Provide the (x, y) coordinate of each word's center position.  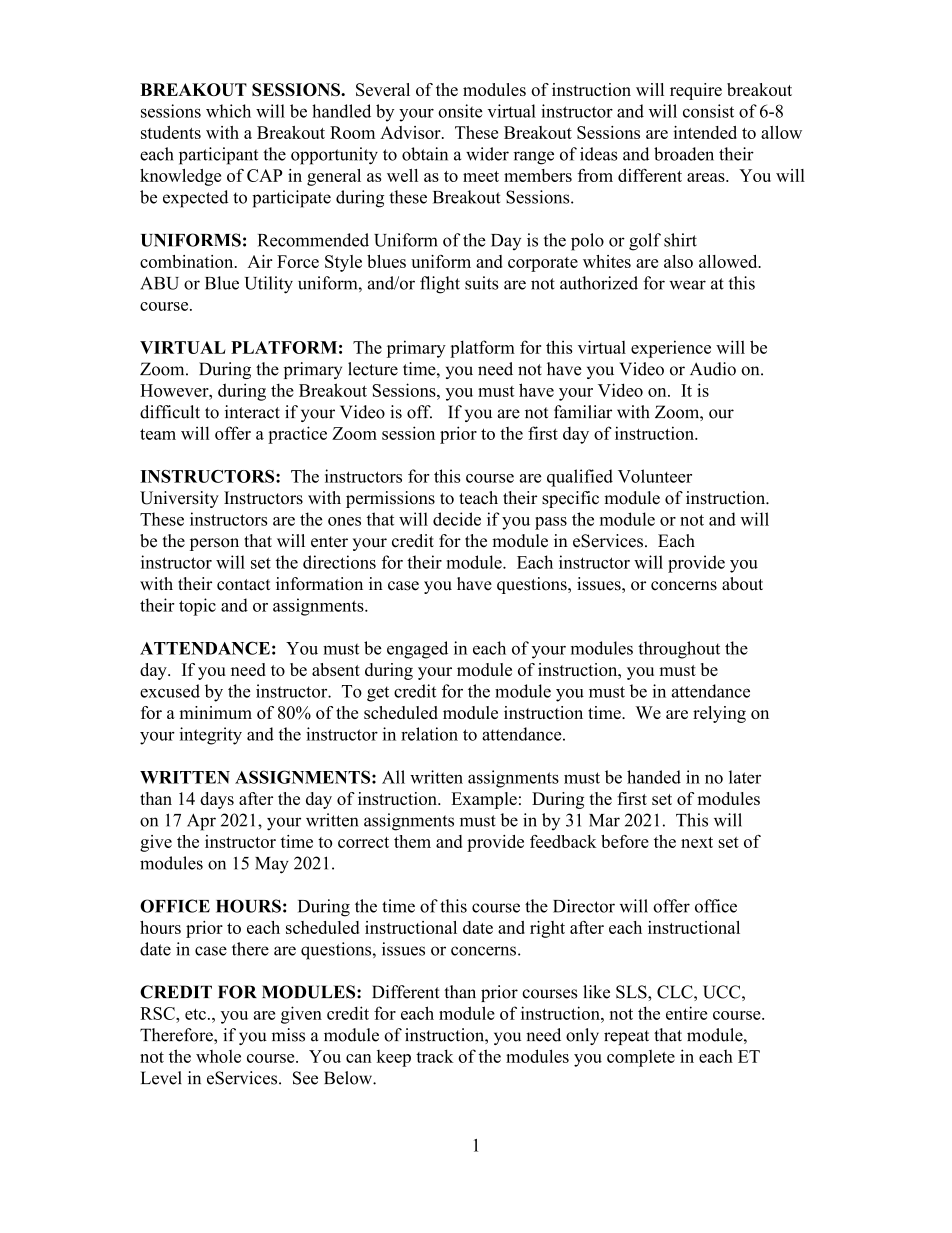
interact (252, 412)
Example (484, 800)
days (217, 800)
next (697, 842)
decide (457, 519)
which (228, 111)
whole (218, 1056)
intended (705, 132)
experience (671, 349)
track (435, 1056)
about (742, 584)
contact (243, 585)
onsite (460, 111)
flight (440, 285)
